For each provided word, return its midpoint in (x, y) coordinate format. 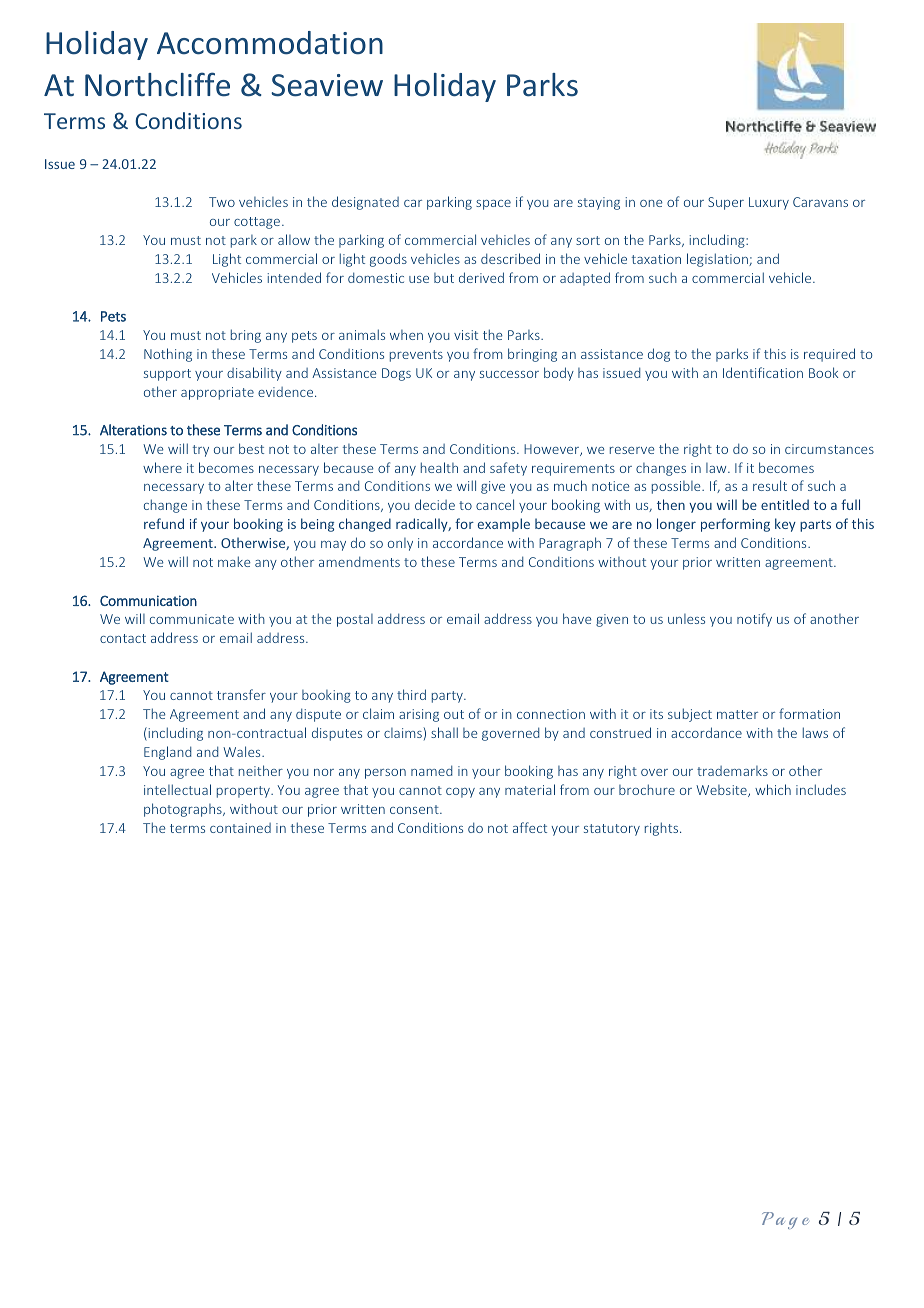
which (773, 789)
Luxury (769, 203)
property (244, 792)
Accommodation (270, 43)
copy (460, 793)
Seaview (327, 85)
